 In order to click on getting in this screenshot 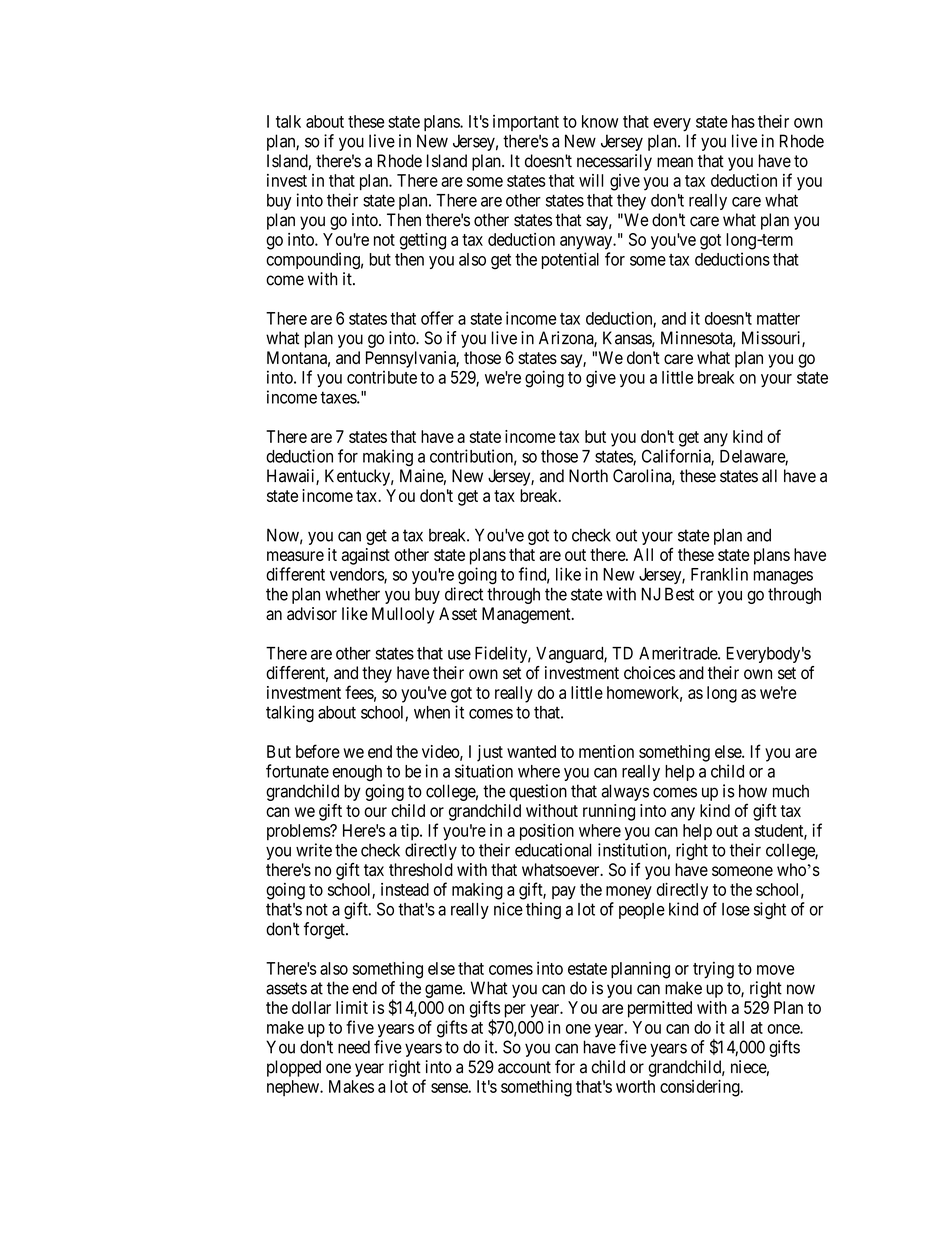, I will do `click(423, 241)`.
